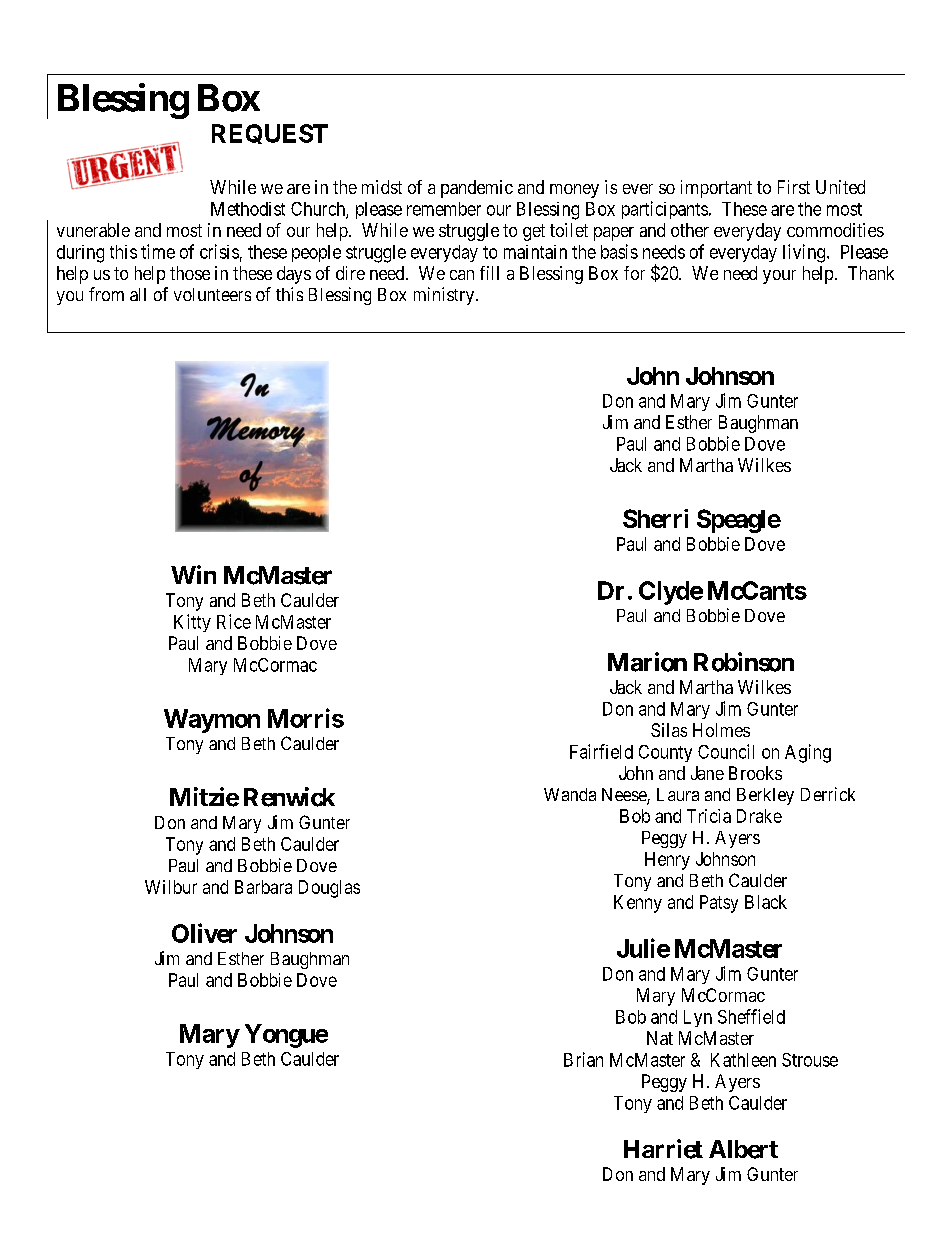 The height and width of the screenshot is (1233, 952). Describe the element at coordinates (248, 209) in the screenshot. I see `Methodist` at that location.
